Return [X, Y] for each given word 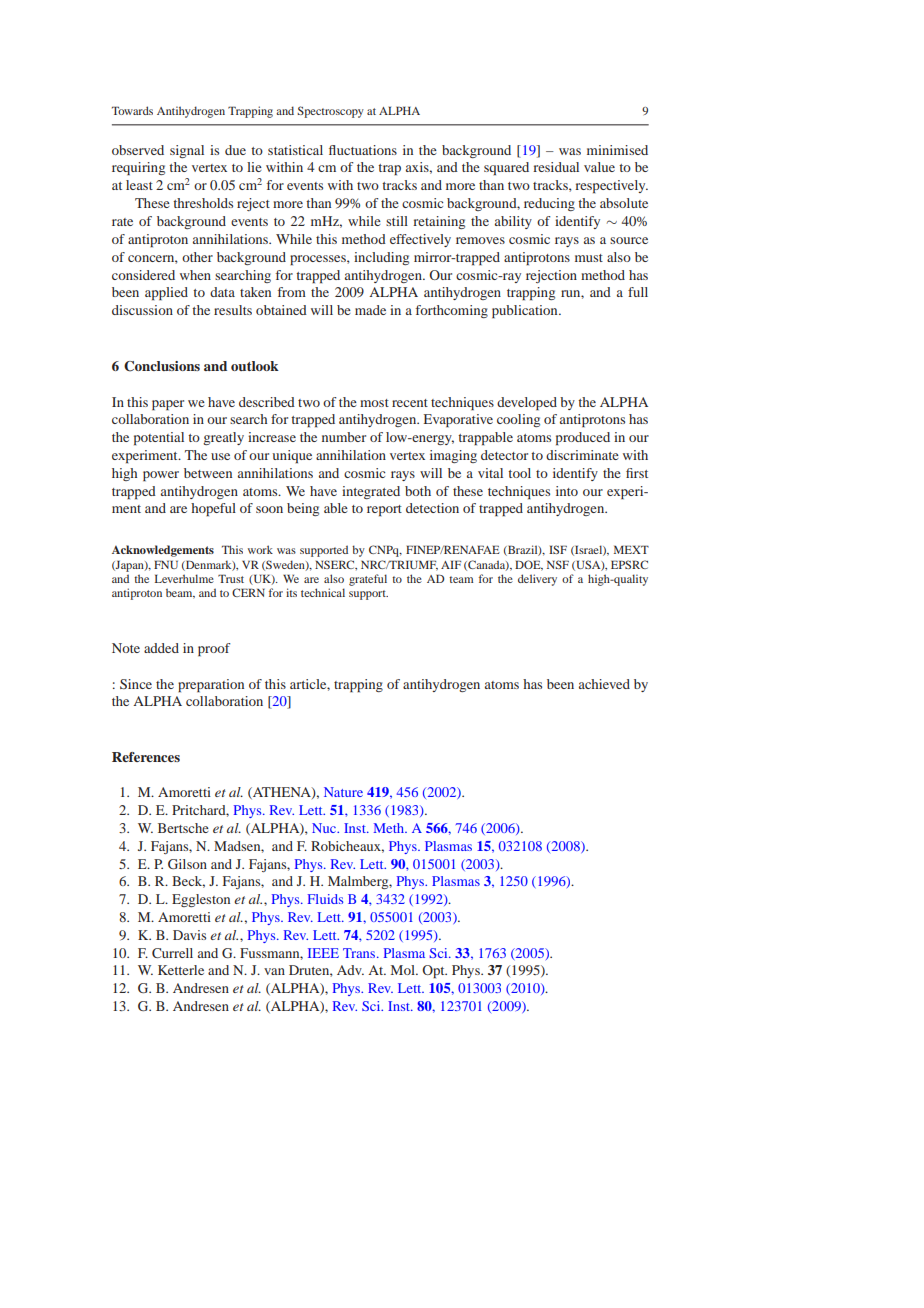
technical [323, 592]
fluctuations [363, 150]
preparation [211, 686]
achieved [604, 684]
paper [168, 405]
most [374, 403]
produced [583, 439]
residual [556, 167]
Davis [189, 935]
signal [187, 151]
